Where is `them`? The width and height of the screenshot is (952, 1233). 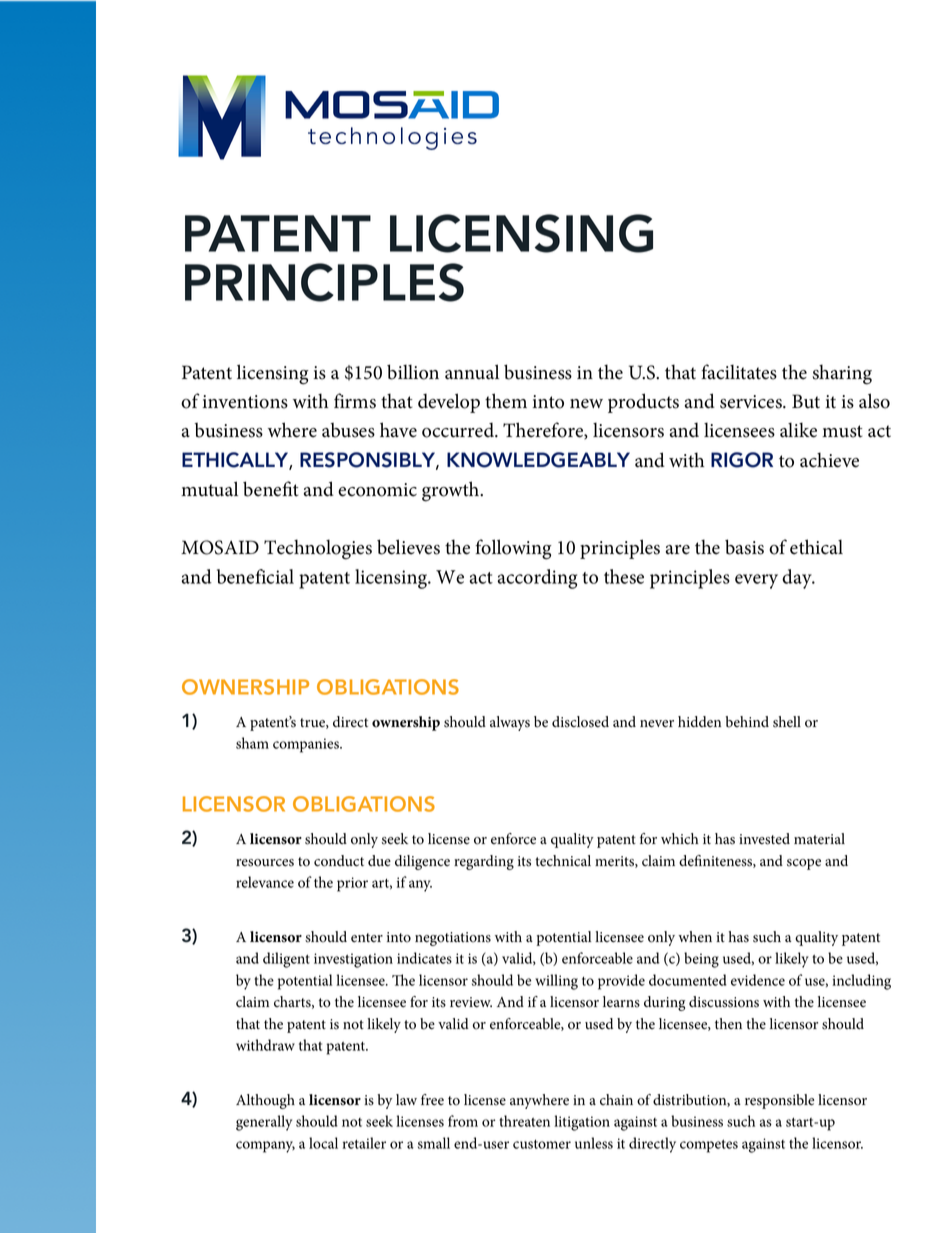 them is located at coordinates (506, 401).
